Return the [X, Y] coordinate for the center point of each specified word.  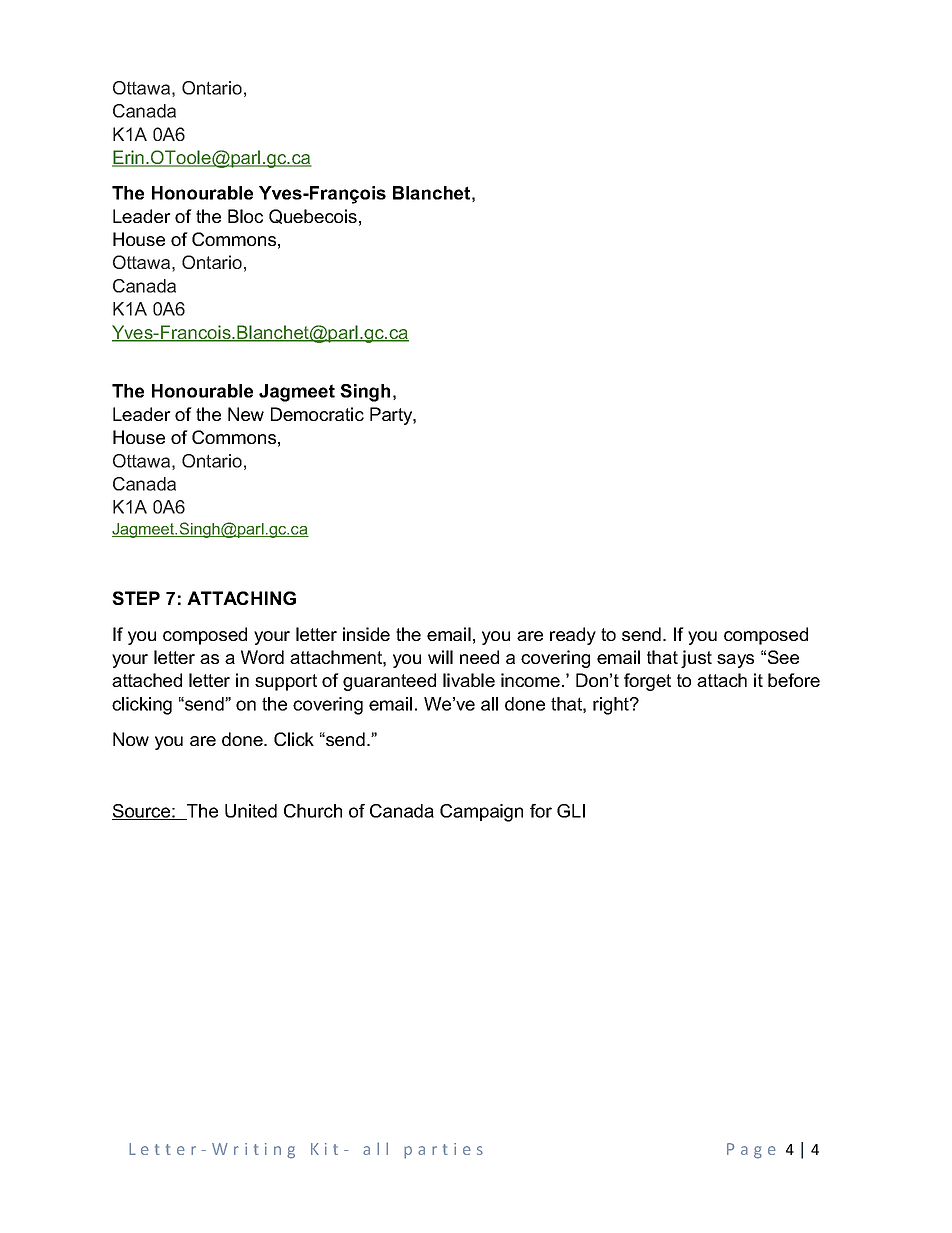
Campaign [481, 813]
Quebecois [313, 216]
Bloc [245, 216]
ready [573, 636]
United [251, 811]
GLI [571, 811]
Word [262, 657]
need [479, 657]
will [440, 657]
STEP [136, 598]
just [696, 659]
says [735, 661]
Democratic [317, 414]
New [246, 414]
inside [366, 634]
